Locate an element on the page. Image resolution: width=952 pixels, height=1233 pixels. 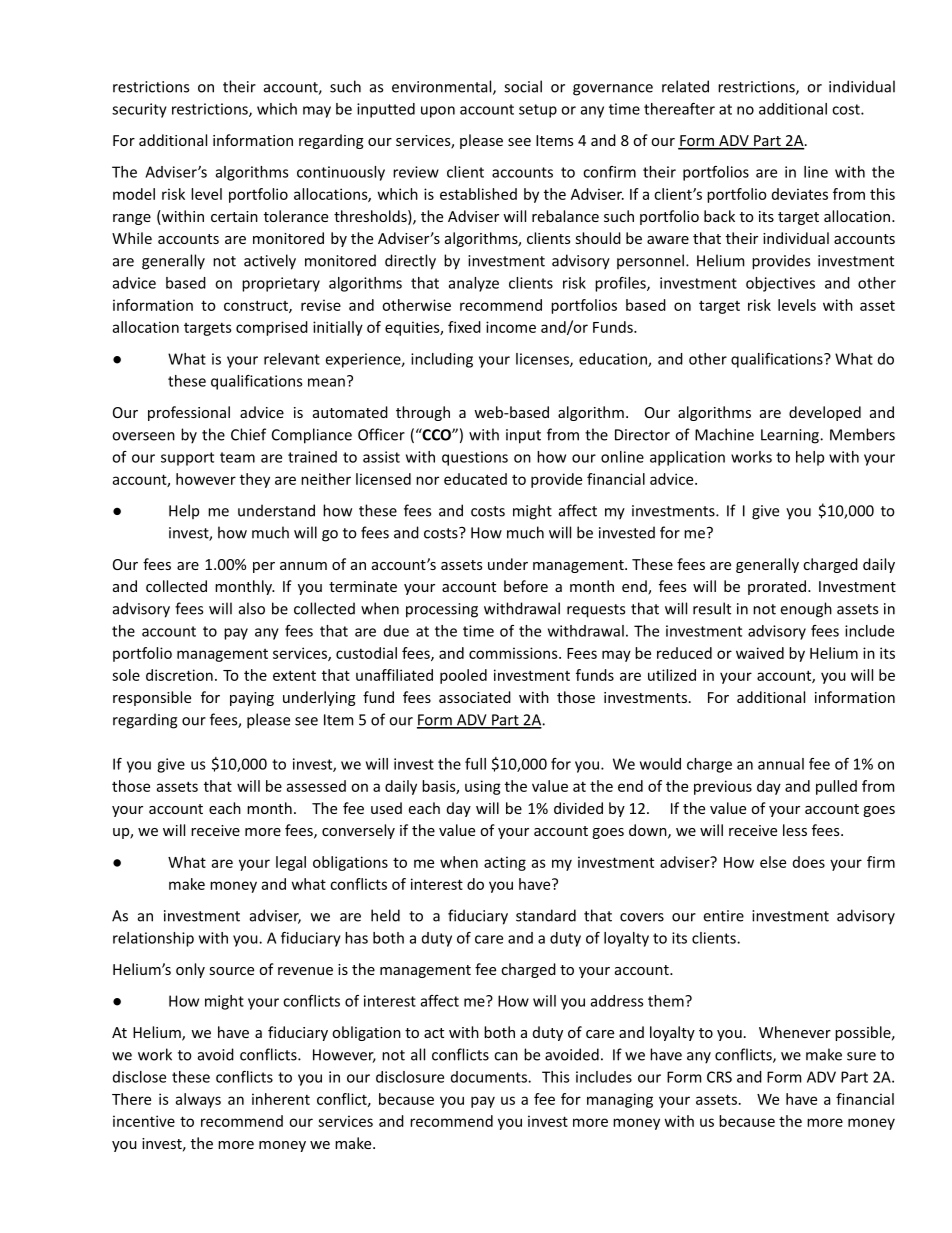
also is located at coordinates (252, 608).
